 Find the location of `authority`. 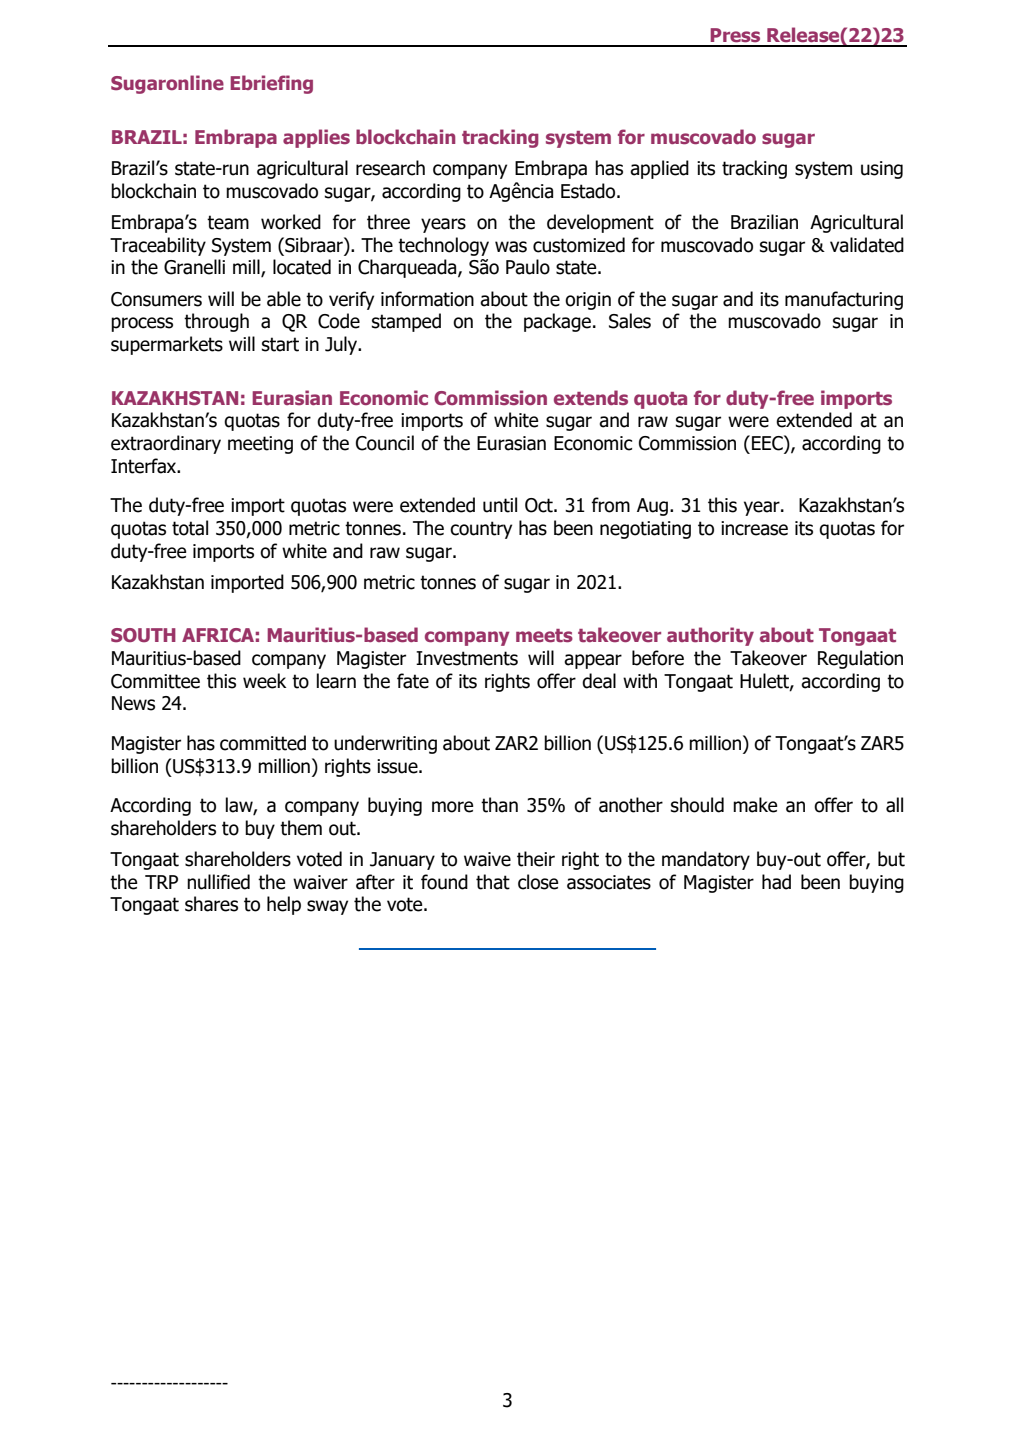

authority is located at coordinates (710, 636).
